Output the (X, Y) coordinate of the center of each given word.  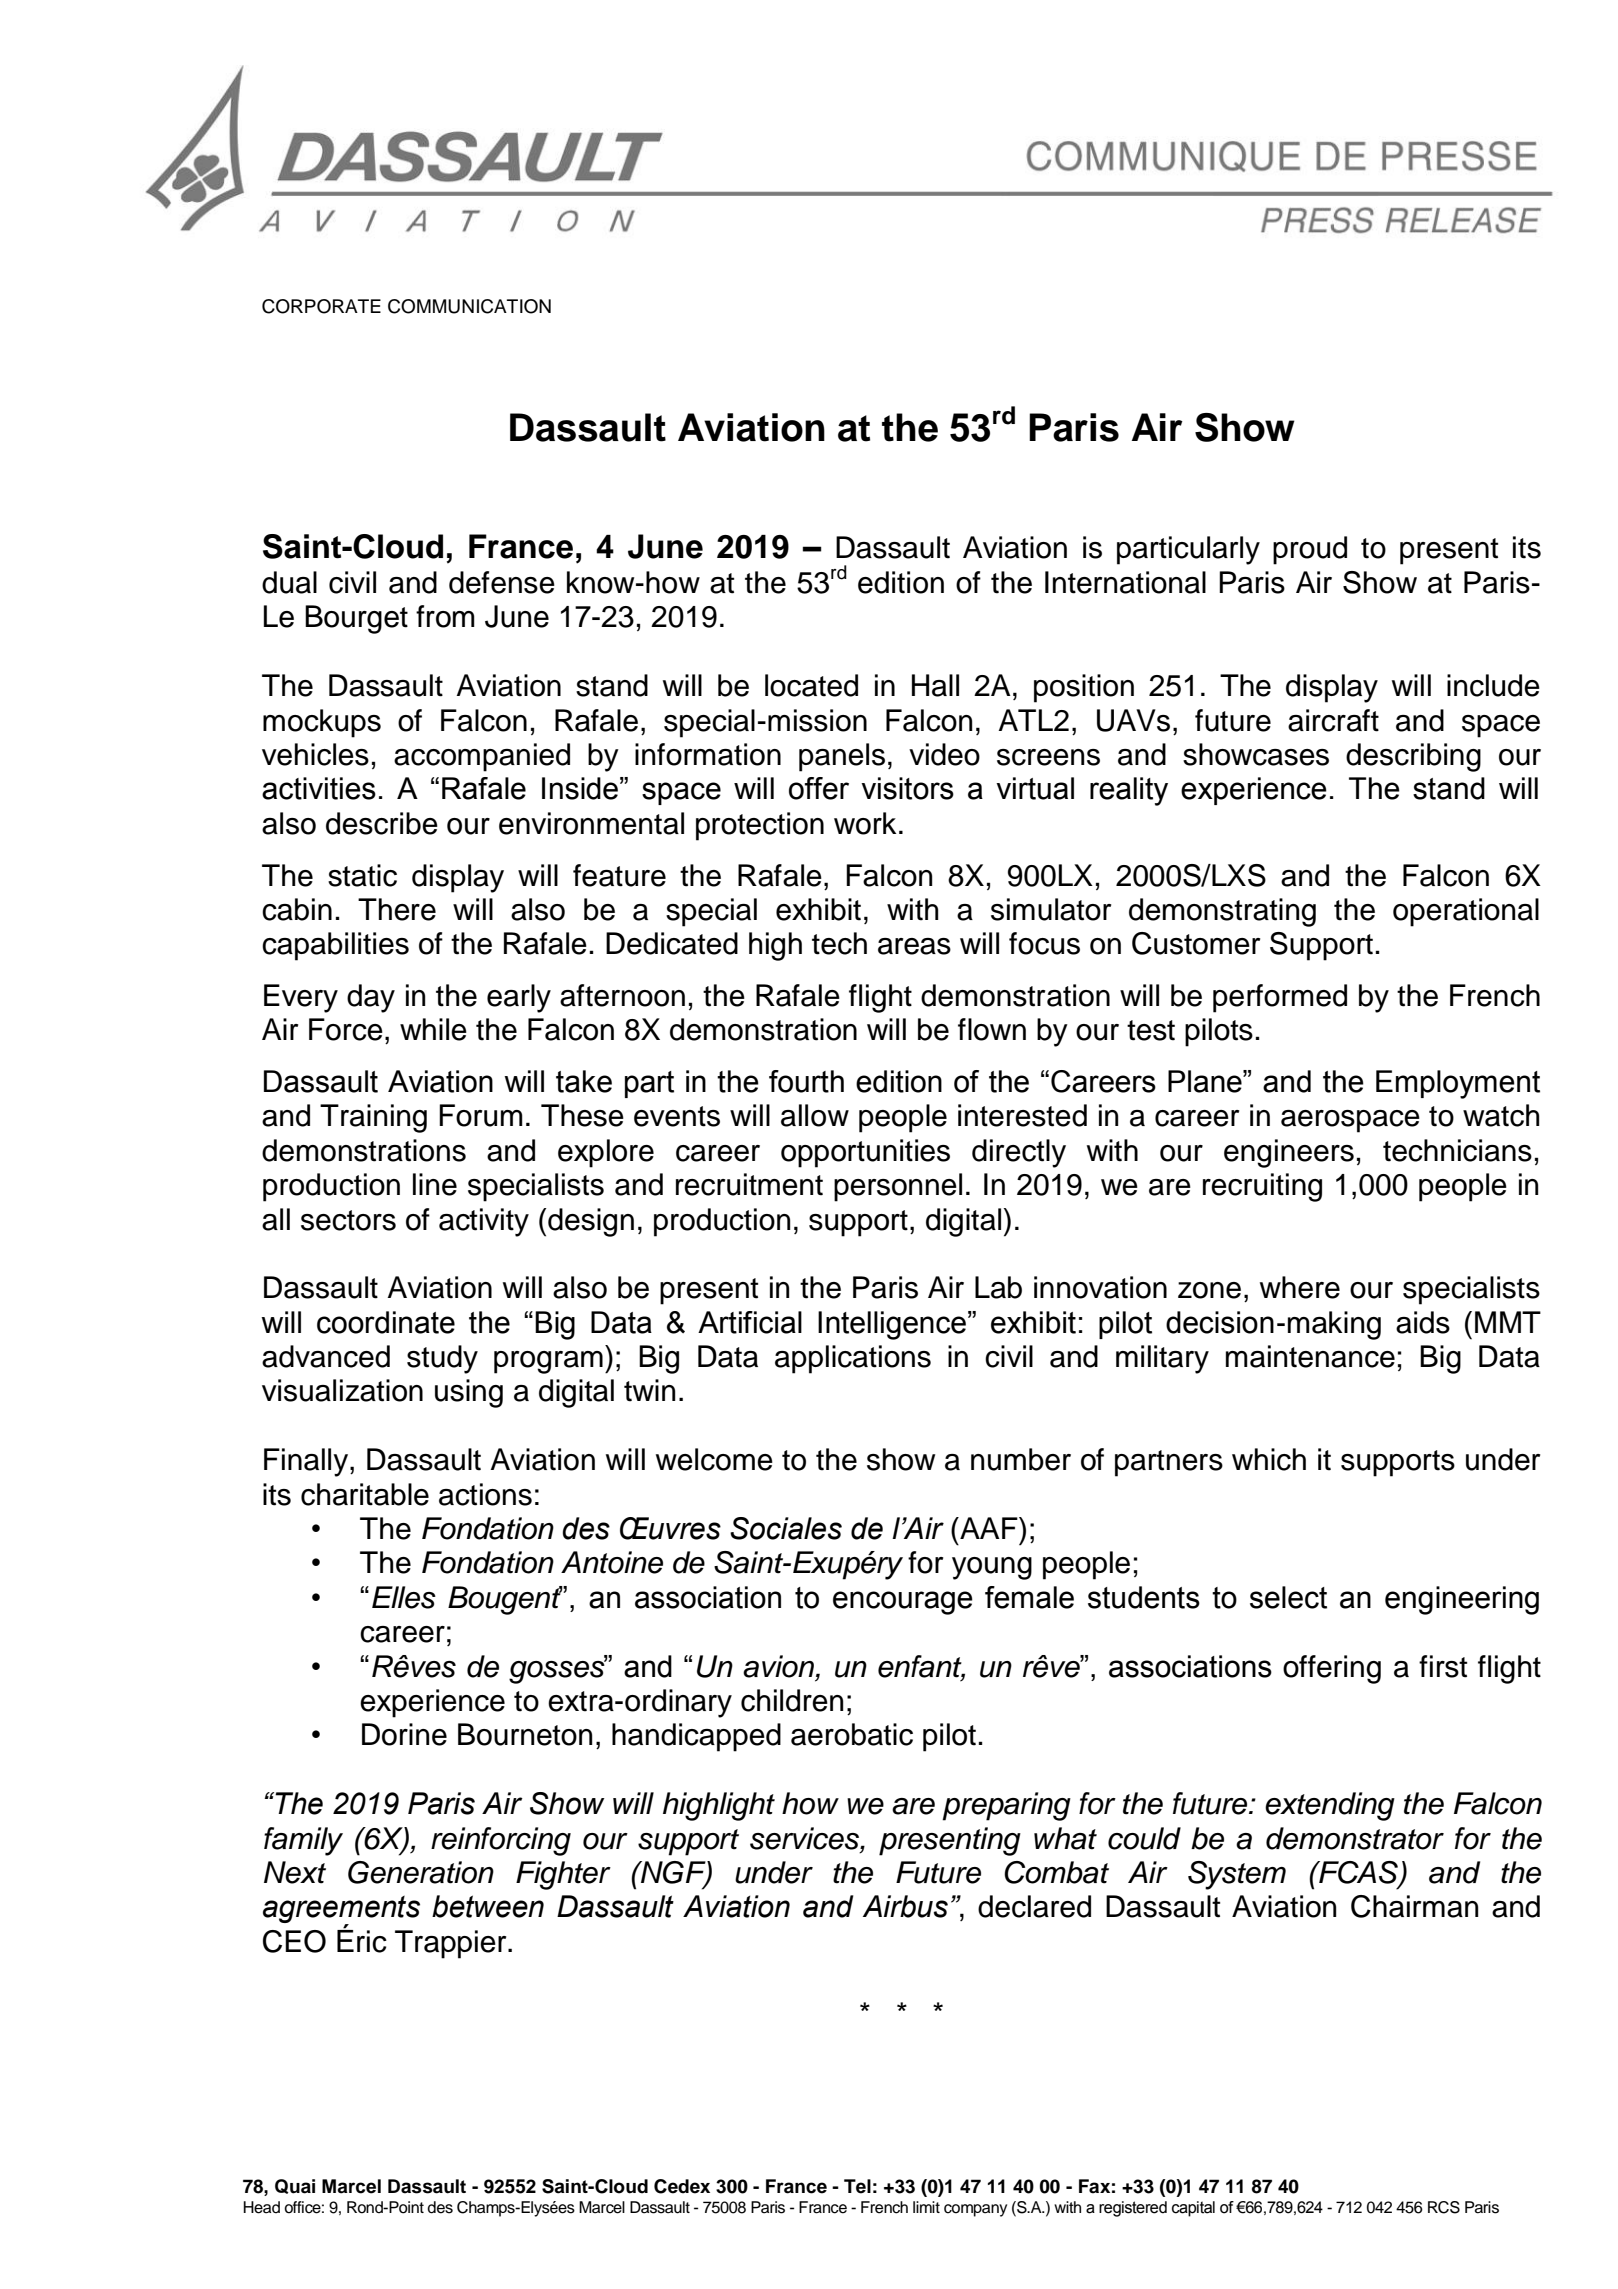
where (1300, 1287)
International (1125, 582)
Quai (295, 2186)
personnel (898, 1187)
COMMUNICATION (469, 306)
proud (1310, 550)
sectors (348, 1220)
